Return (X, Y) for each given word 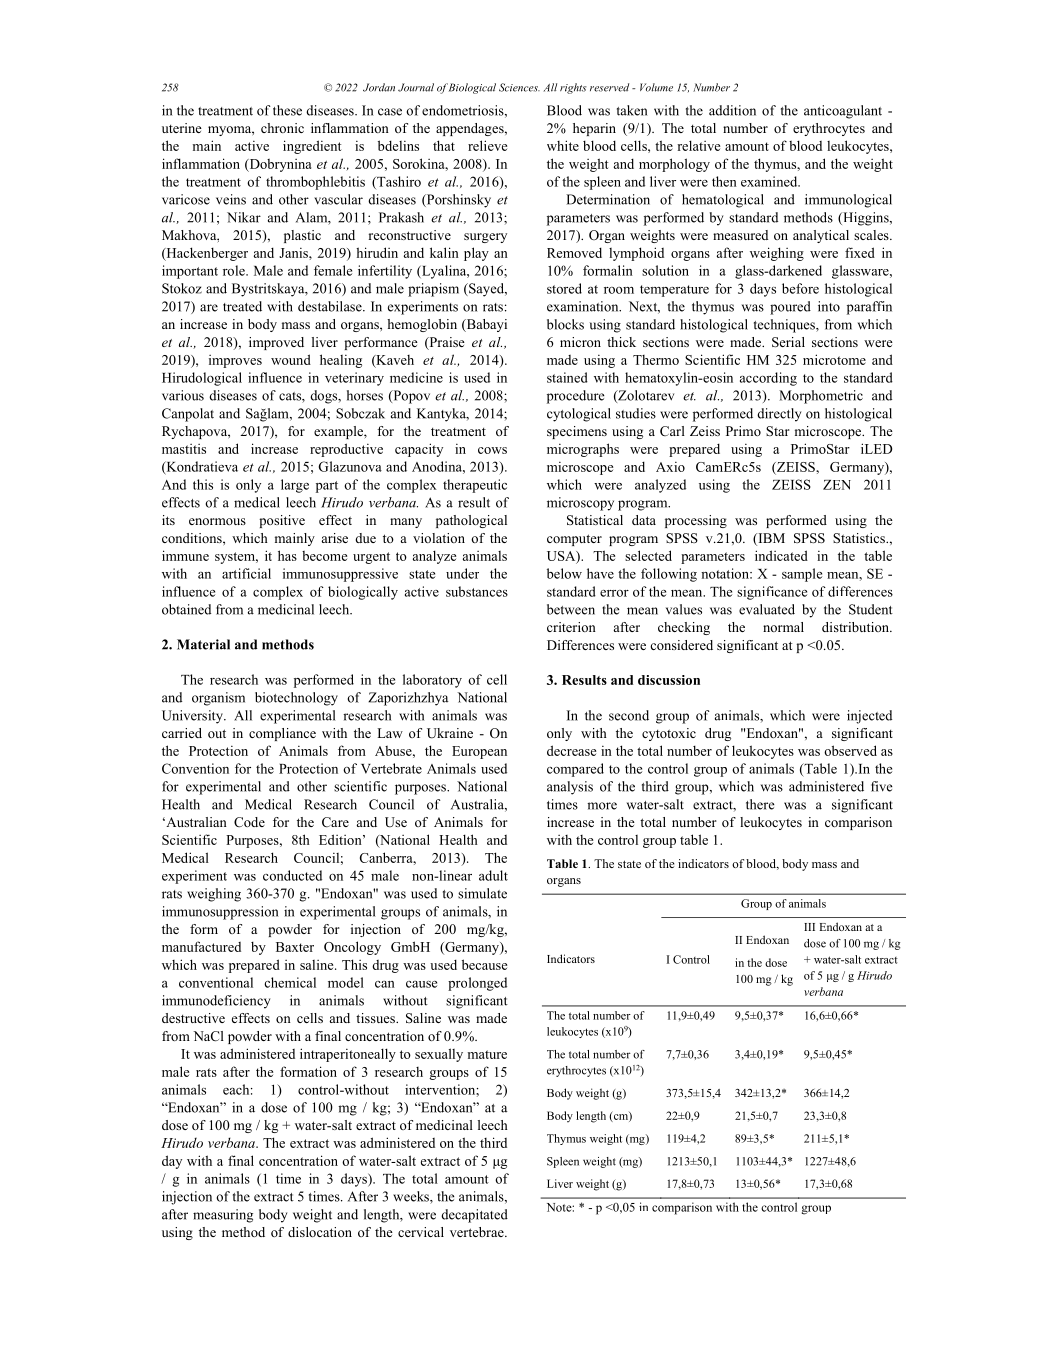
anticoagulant (843, 112)
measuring (223, 1216)
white (563, 145)
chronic (282, 128)
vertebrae (478, 1232)
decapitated (474, 1216)
